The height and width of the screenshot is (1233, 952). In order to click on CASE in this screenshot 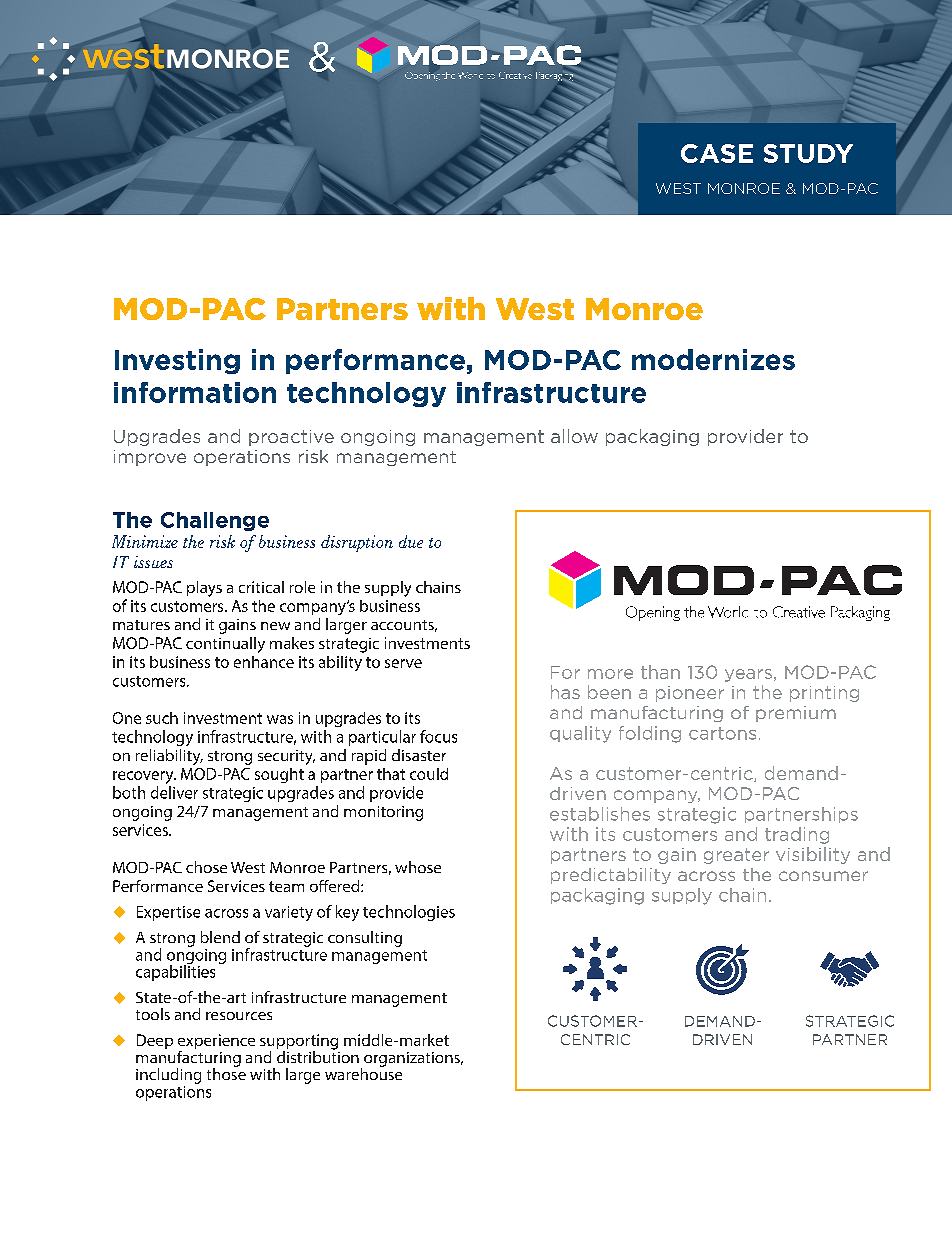, I will do `click(717, 153)`.
